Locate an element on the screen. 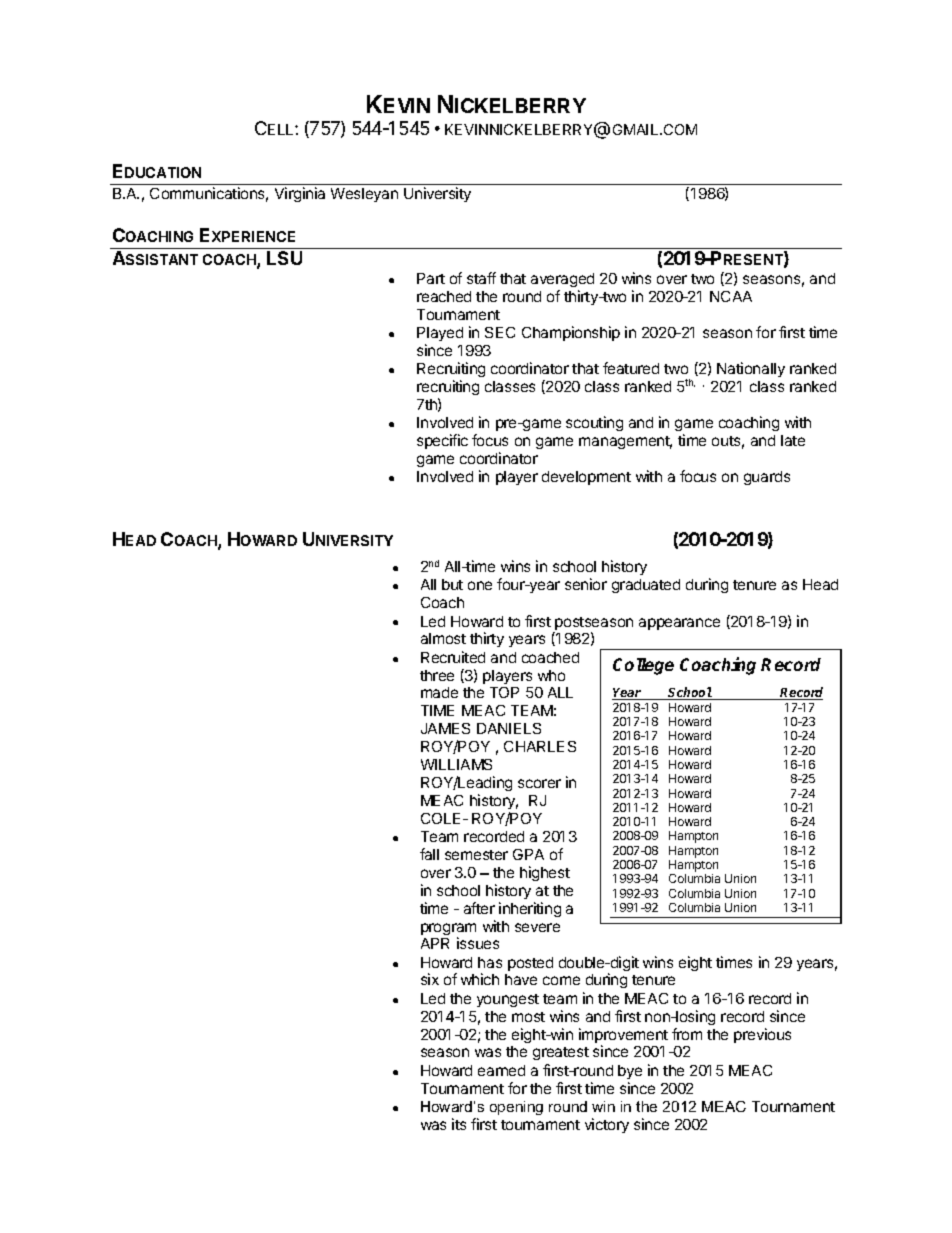  who is located at coordinates (551, 675).
